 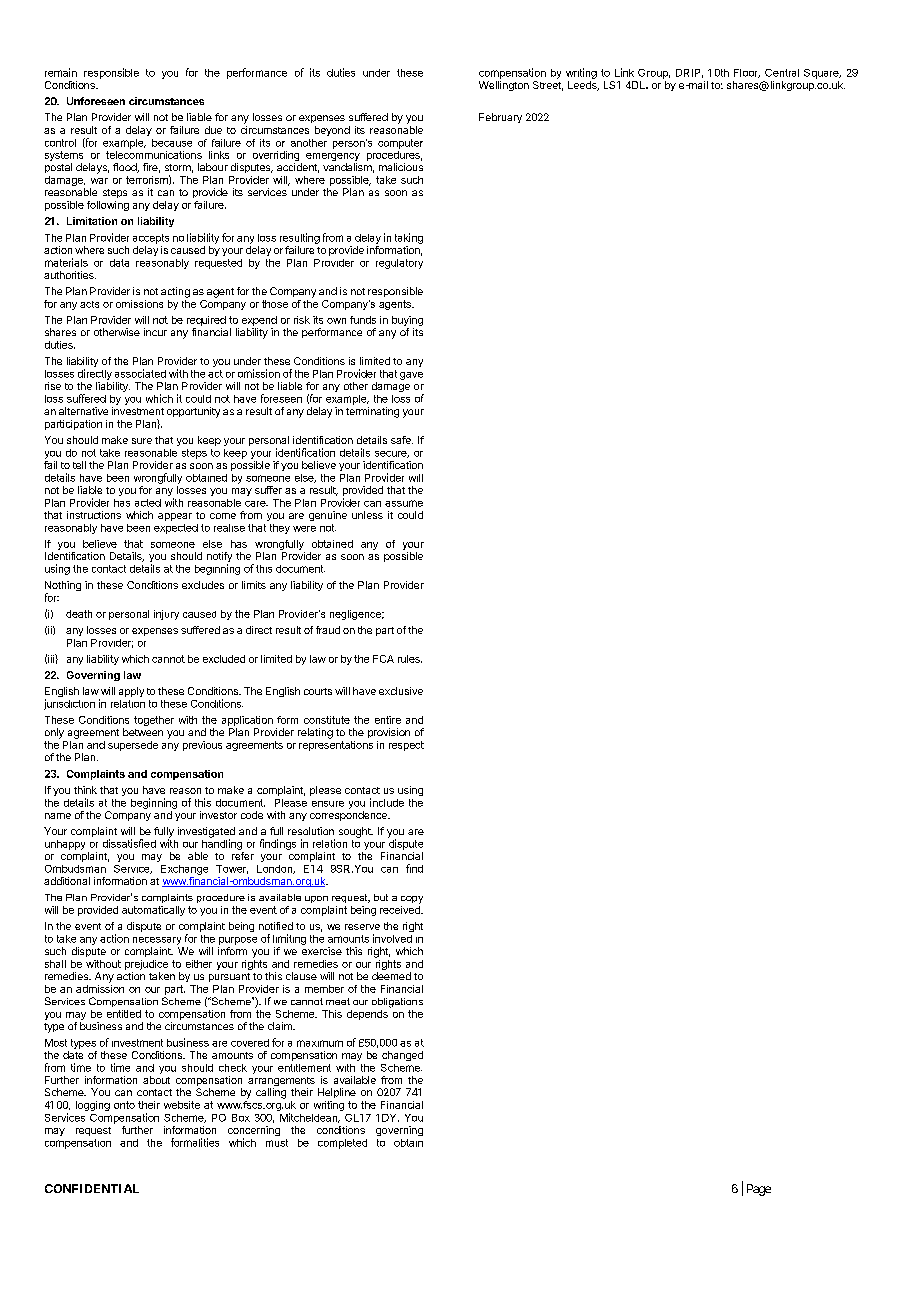 I want to click on buying, so click(x=407, y=322).
